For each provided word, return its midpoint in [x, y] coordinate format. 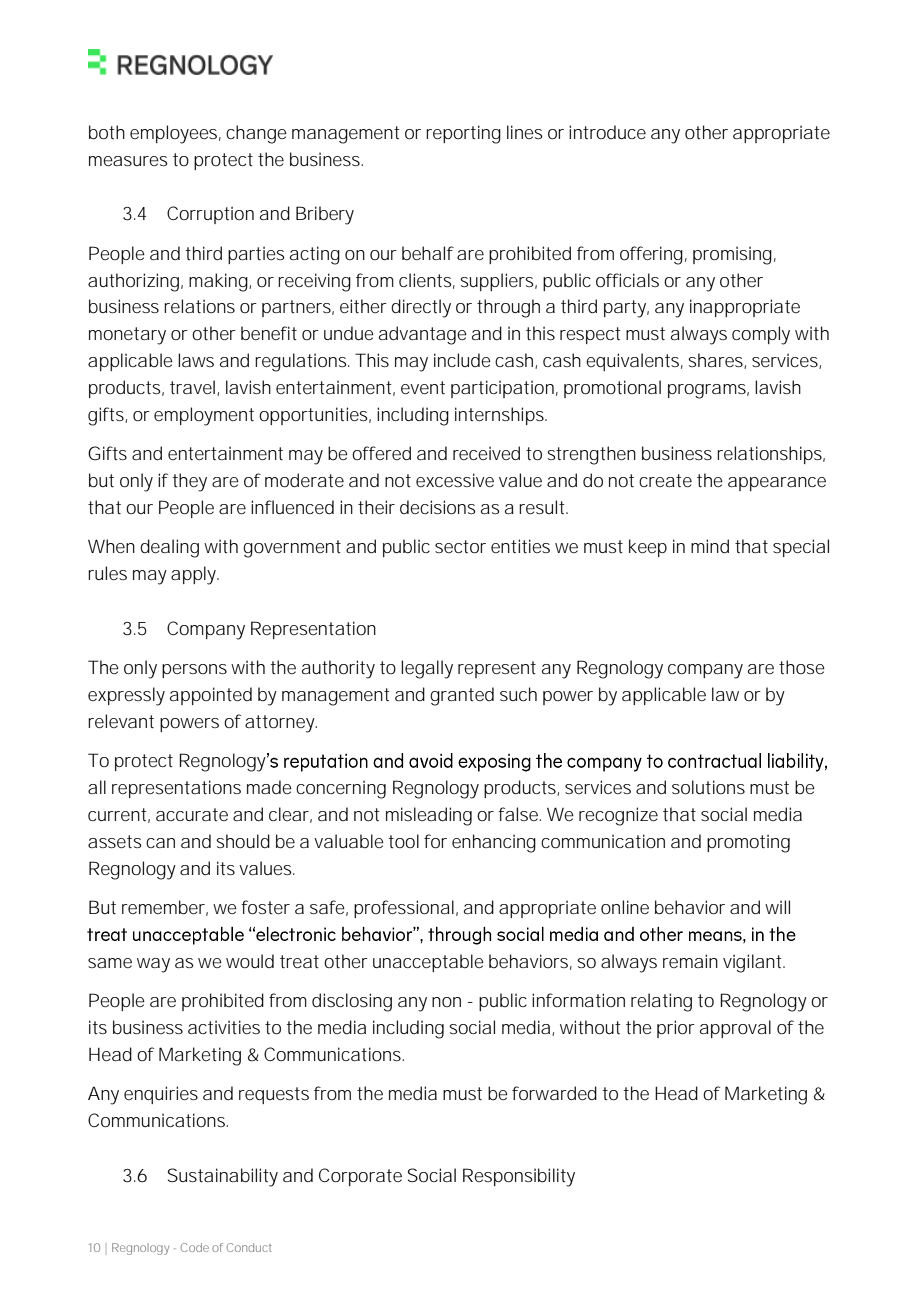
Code [195, 1247]
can [160, 843]
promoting [748, 843]
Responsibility [519, 1177]
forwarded [554, 1093]
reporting [463, 134]
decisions [438, 507]
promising [732, 255]
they [189, 482]
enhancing [494, 843]
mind [710, 546]
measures [128, 161]
